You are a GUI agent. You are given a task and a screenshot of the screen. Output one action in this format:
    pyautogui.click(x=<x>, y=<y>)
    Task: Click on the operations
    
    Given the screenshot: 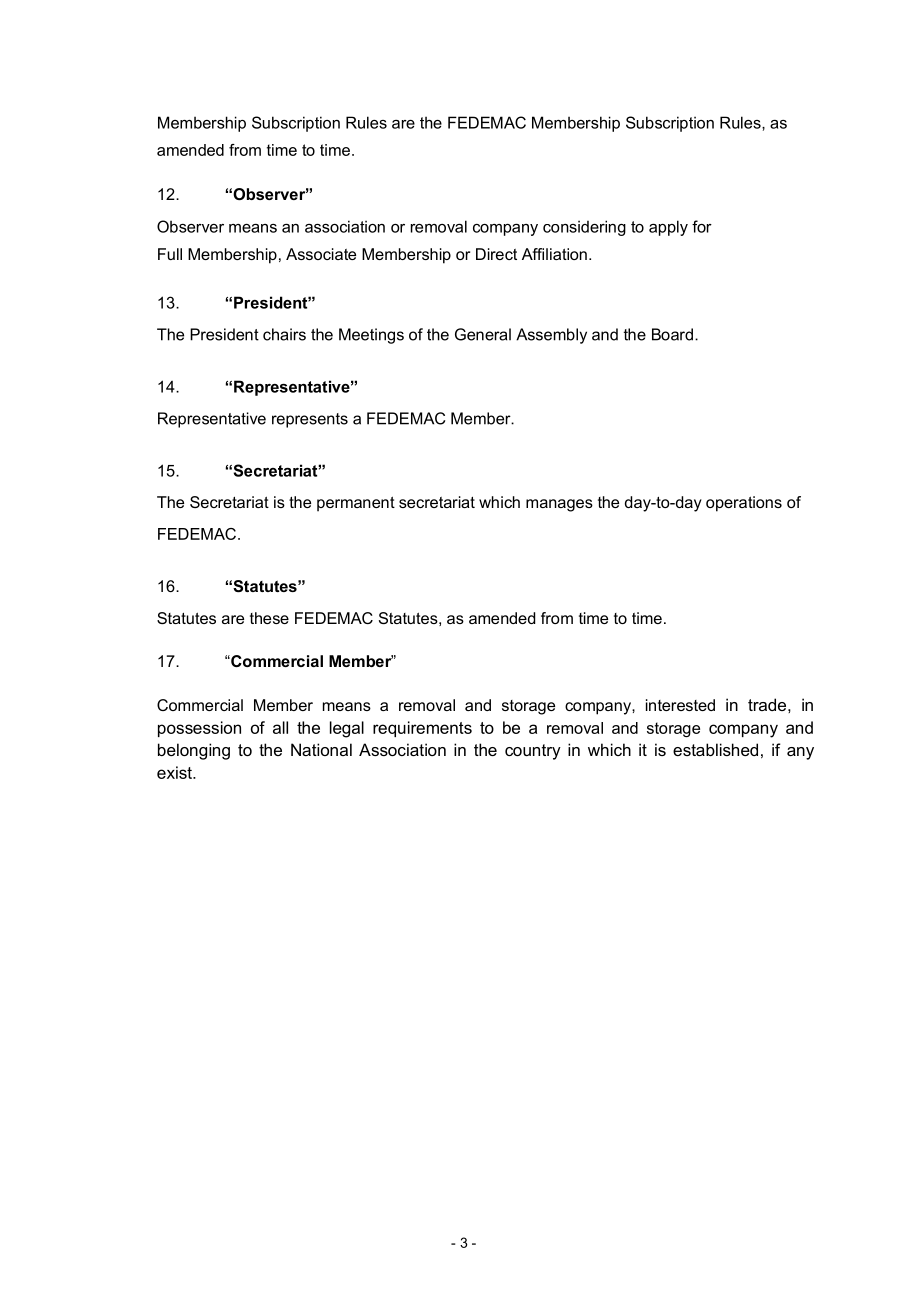 What is the action you would take?
    pyautogui.click(x=744, y=504)
